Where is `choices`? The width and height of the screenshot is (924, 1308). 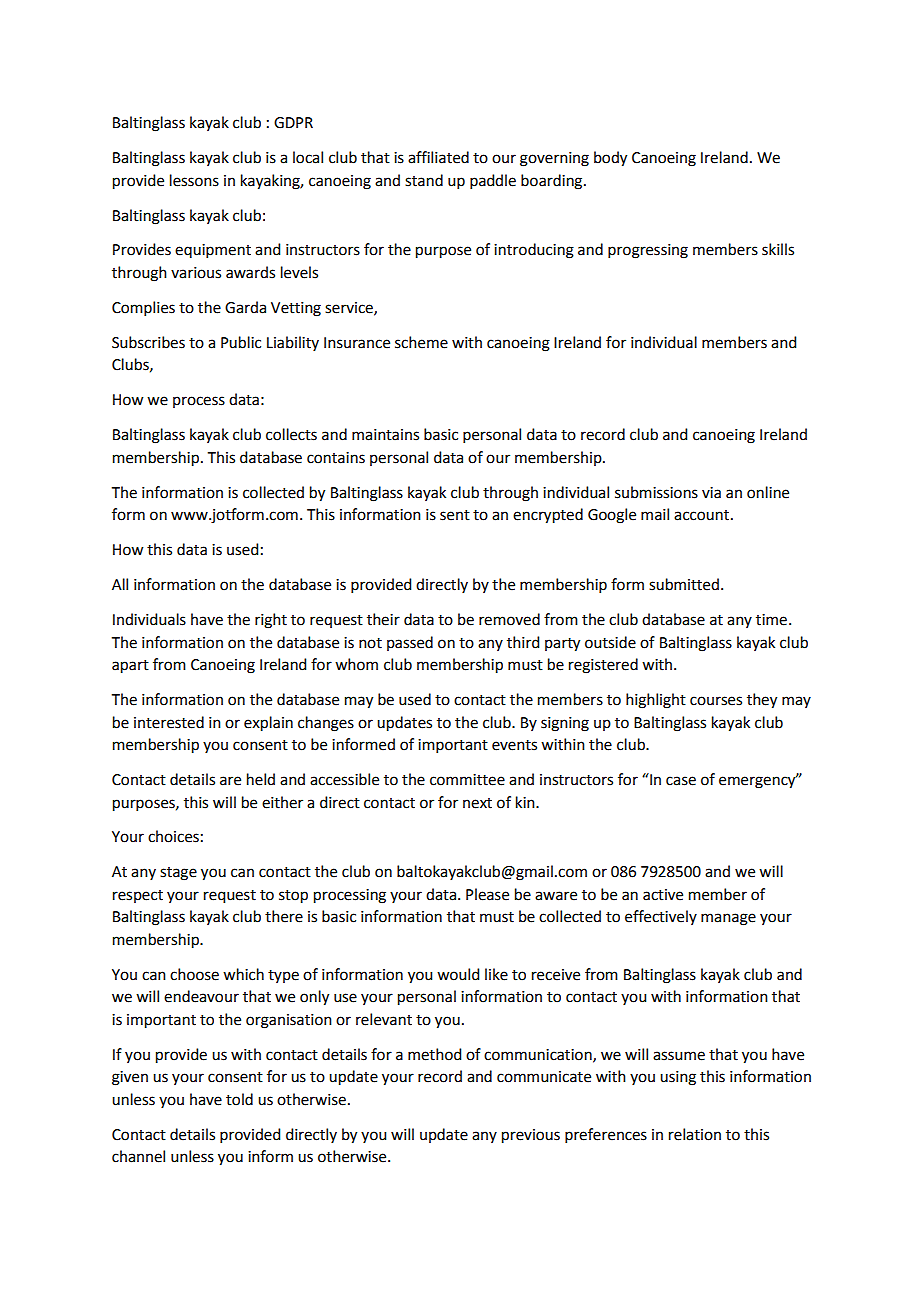
choices is located at coordinates (173, 836).
